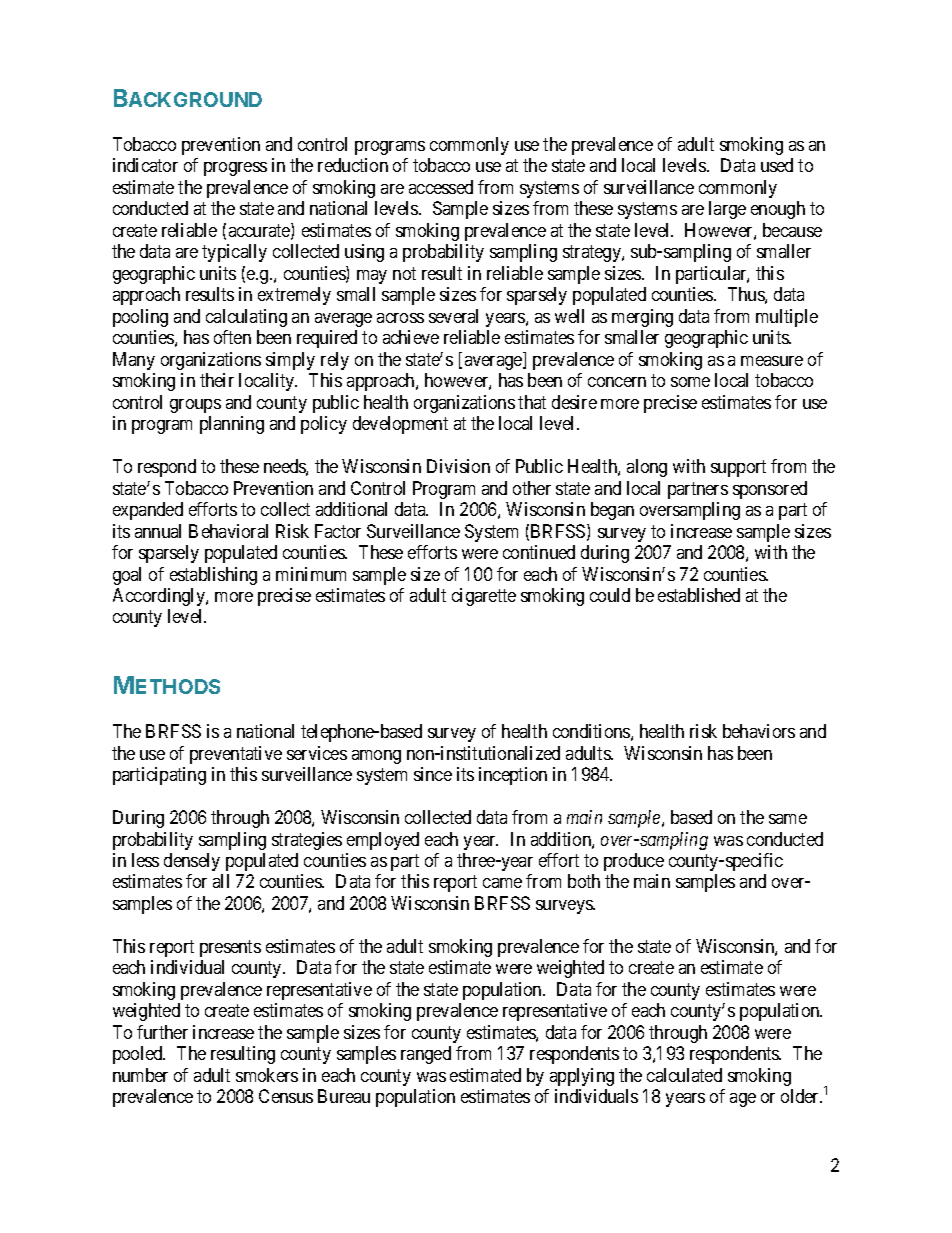 The width and height of the document is (952, 1233). Describe the element at coordinates (458, 466) in the document. I see `Division` at that location.
